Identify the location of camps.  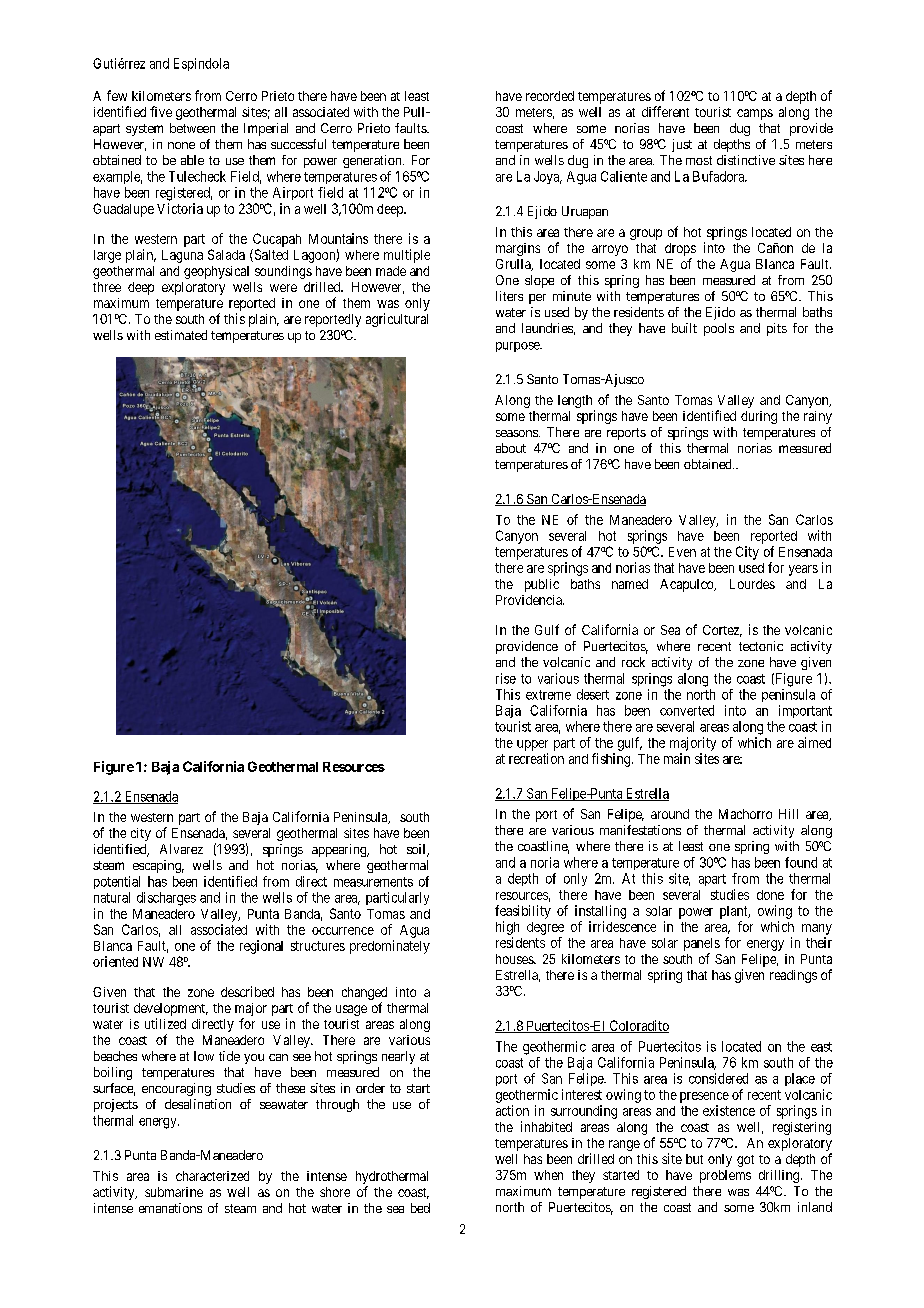
(755, 114).
